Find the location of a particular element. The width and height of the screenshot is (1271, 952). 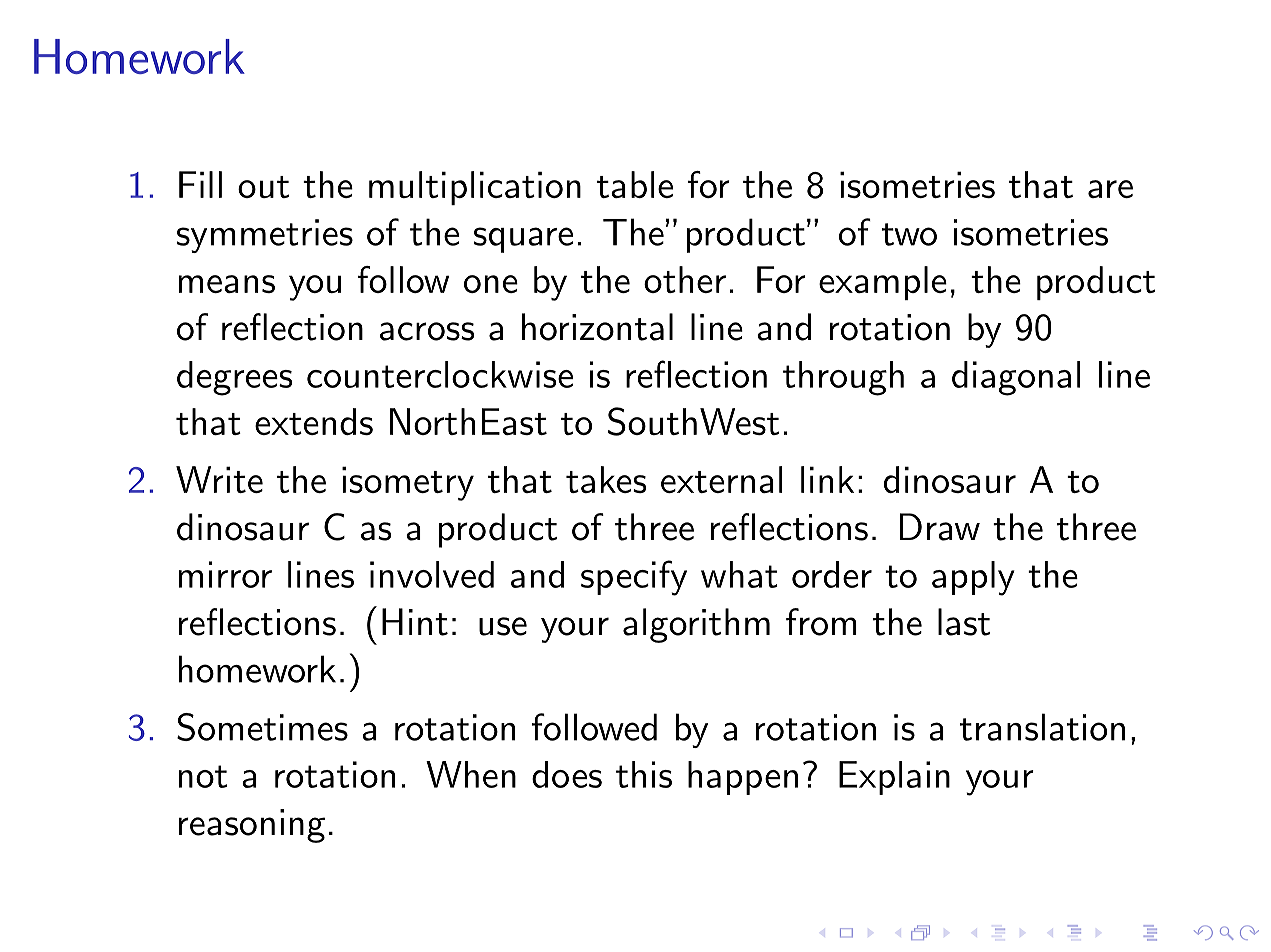

takes is located at coordinates (606, 479).
